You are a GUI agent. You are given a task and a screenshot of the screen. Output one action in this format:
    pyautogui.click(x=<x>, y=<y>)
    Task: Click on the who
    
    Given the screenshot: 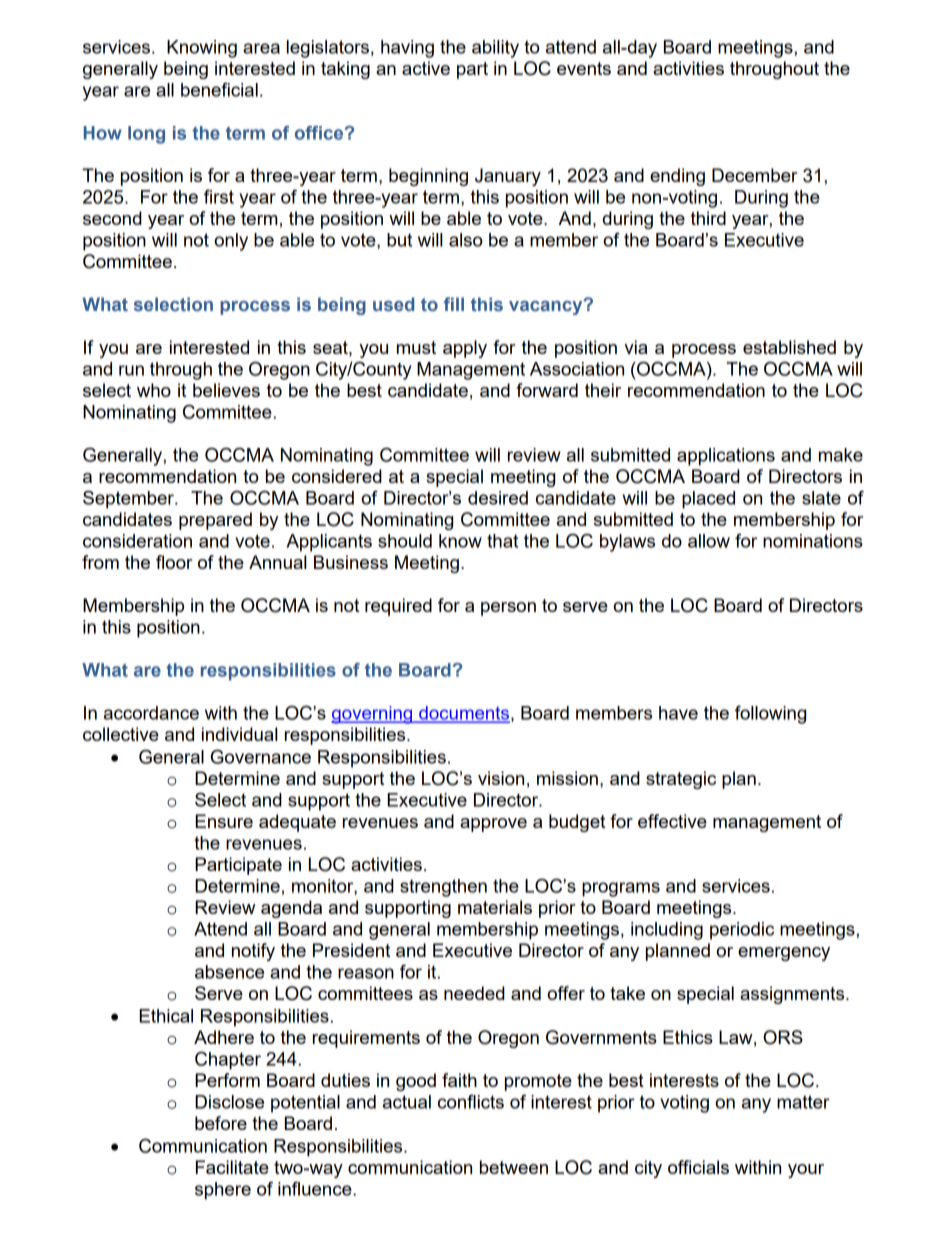 What is the action you would take?
    pyautogui.click(x=154, y=390)
